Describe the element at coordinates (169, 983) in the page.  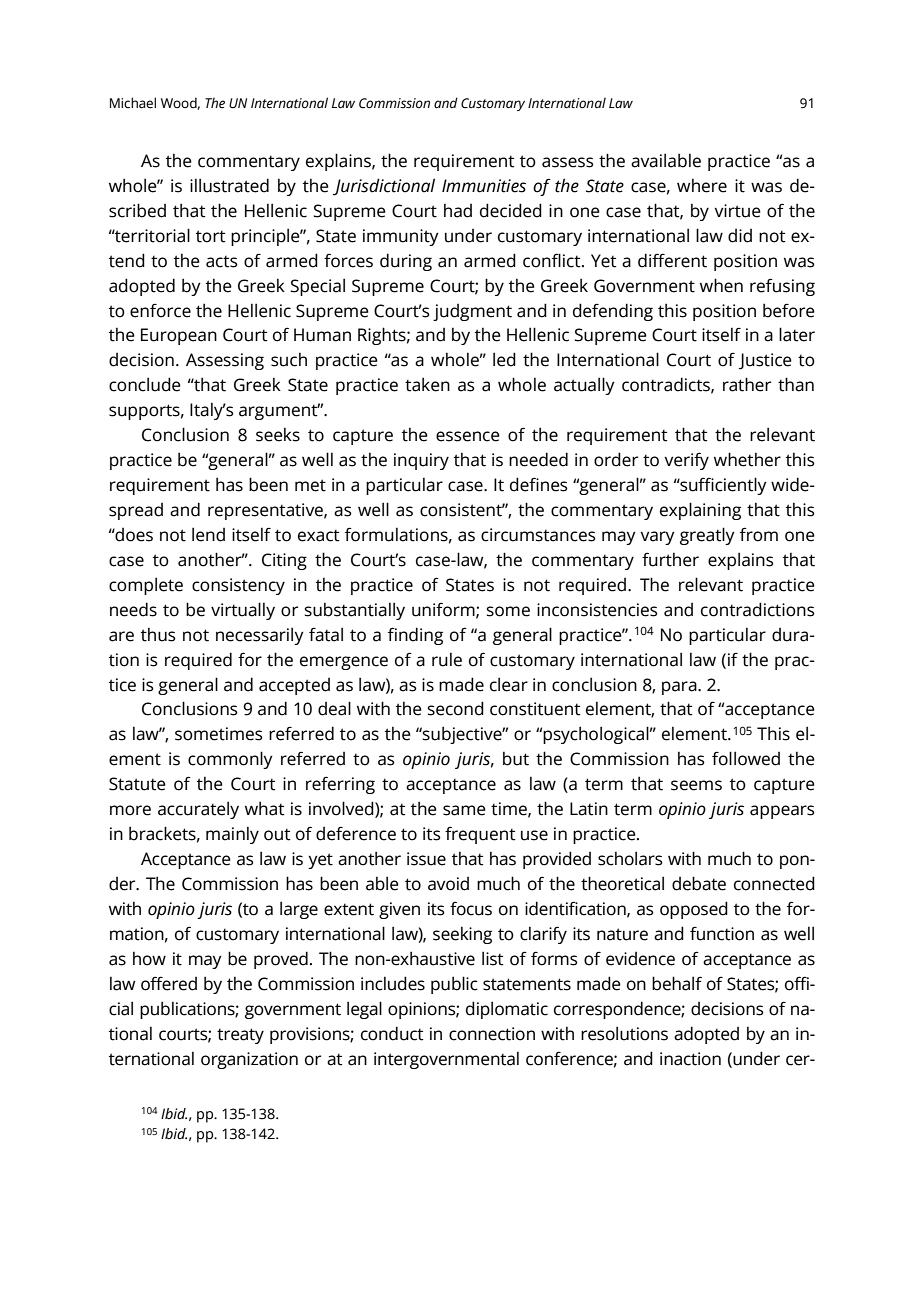
I see `offered` at that location.
